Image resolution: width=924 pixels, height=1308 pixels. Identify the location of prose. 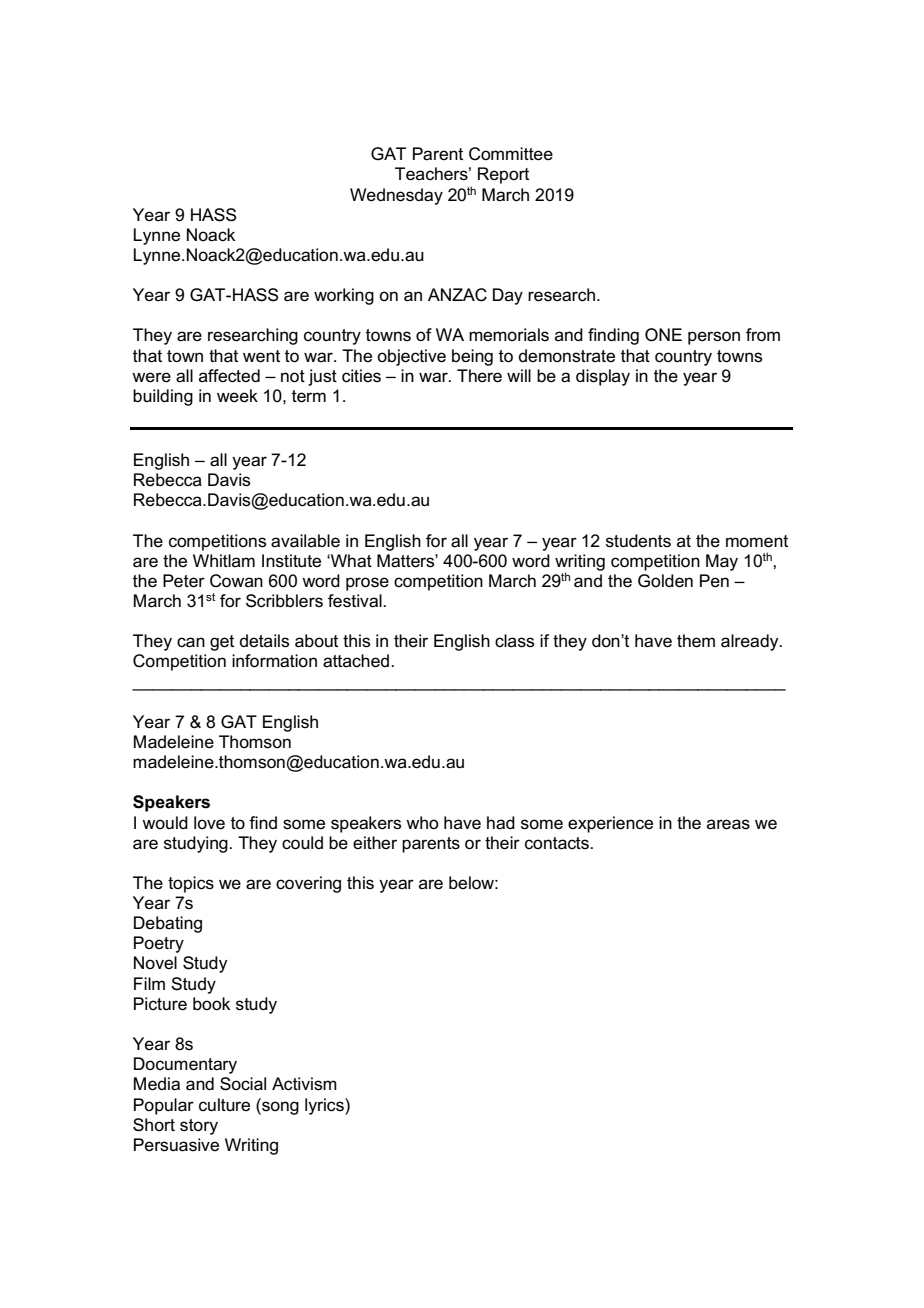
(367, 584).
